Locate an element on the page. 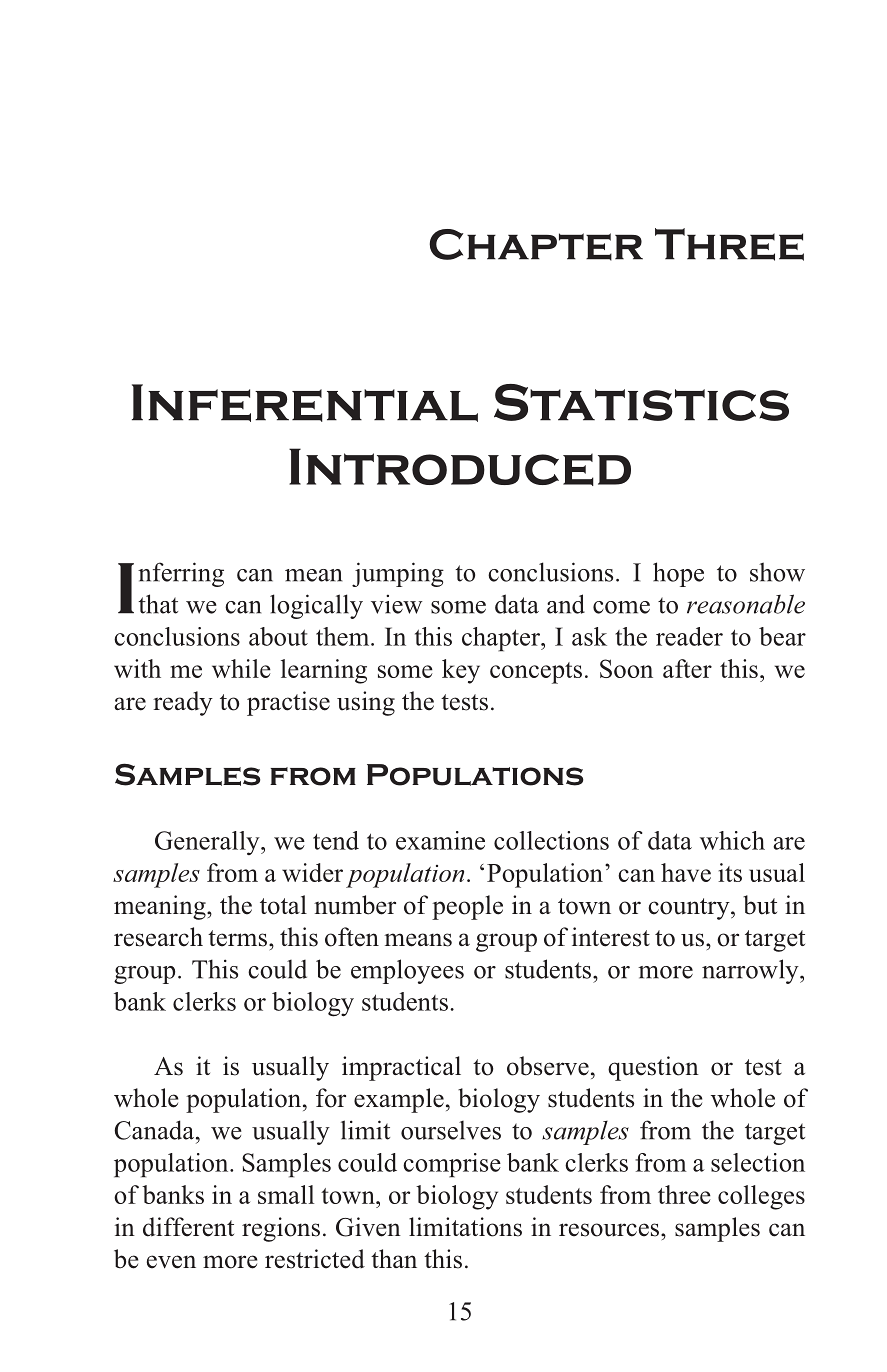 The width and height of the image is (887, 1372). terms is located at coordinates (237, 938).
